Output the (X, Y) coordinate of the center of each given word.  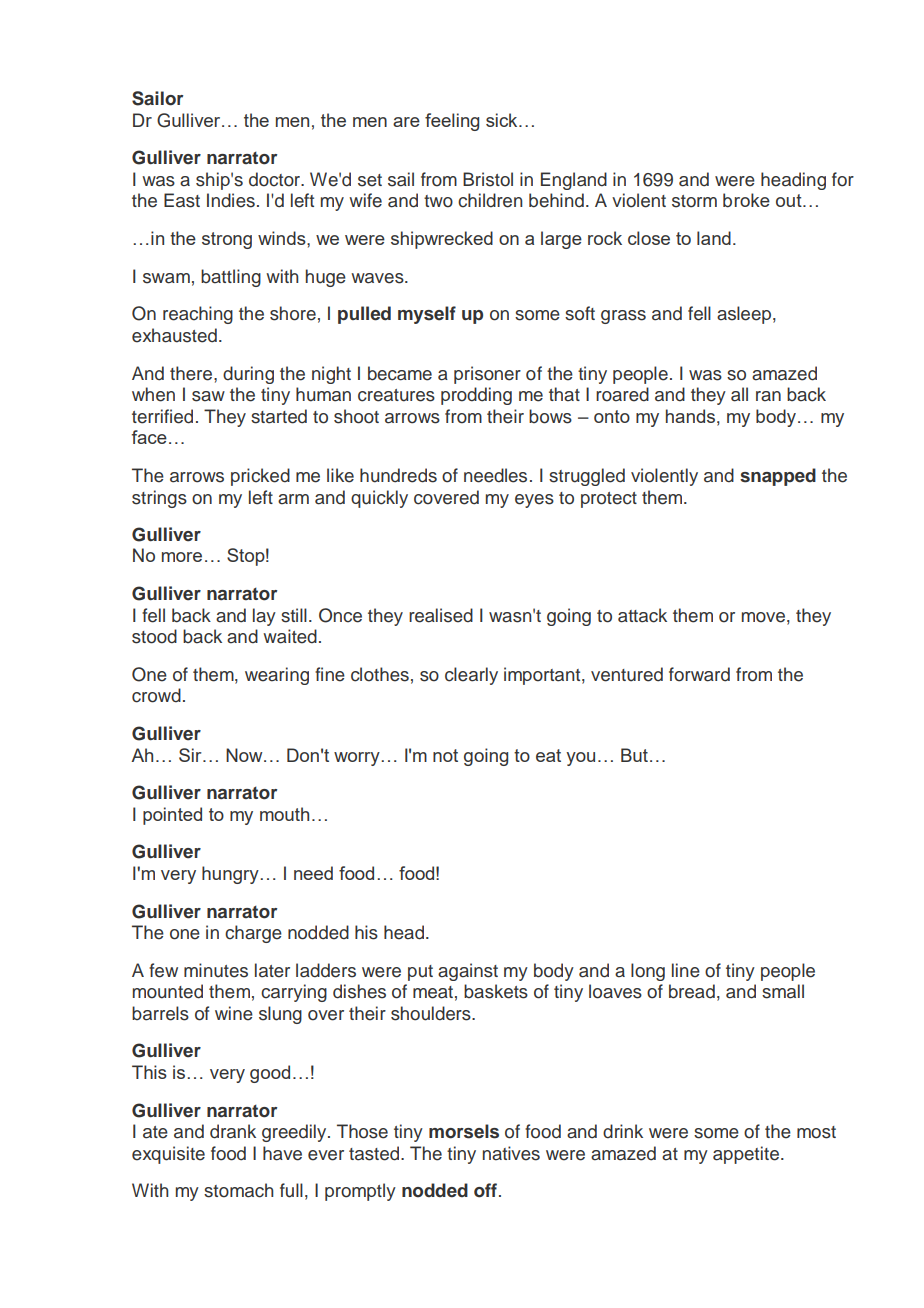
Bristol (488, 179)
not (445, 755)
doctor (275, 179)
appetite (746, 1155)
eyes (534, 501)
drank (233, 1131)
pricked (260, 477)
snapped (778, 477)
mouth (284, 814)
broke (746, 200)
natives (511, 1153)
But (636, 755)
